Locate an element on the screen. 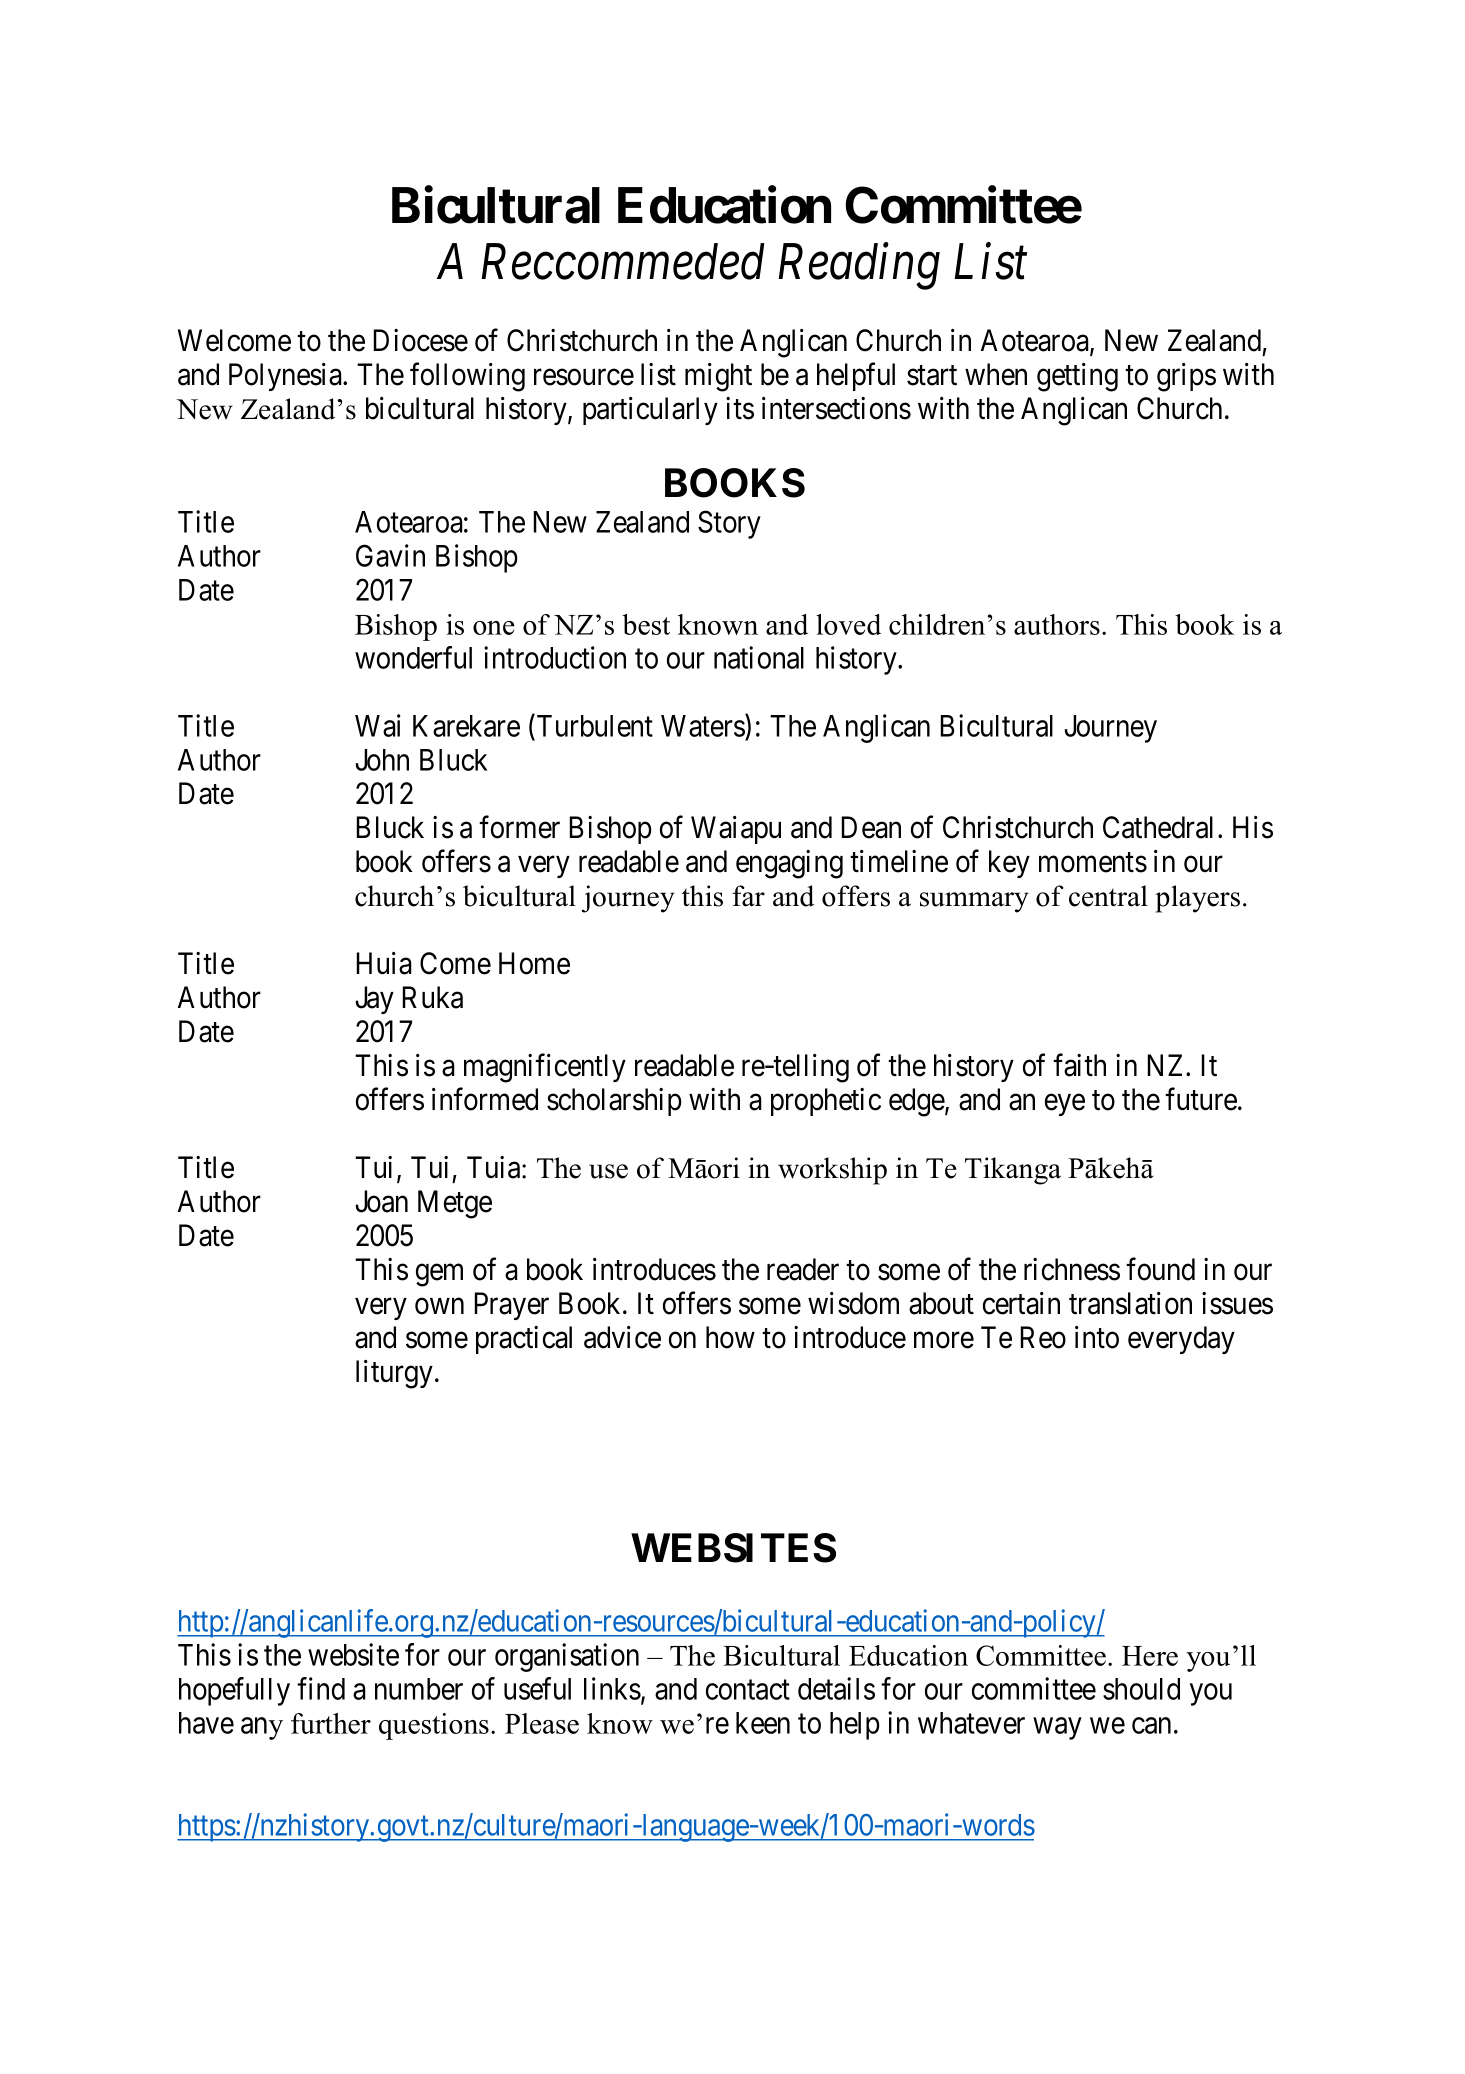  far is located at coordinates (748, 896).
